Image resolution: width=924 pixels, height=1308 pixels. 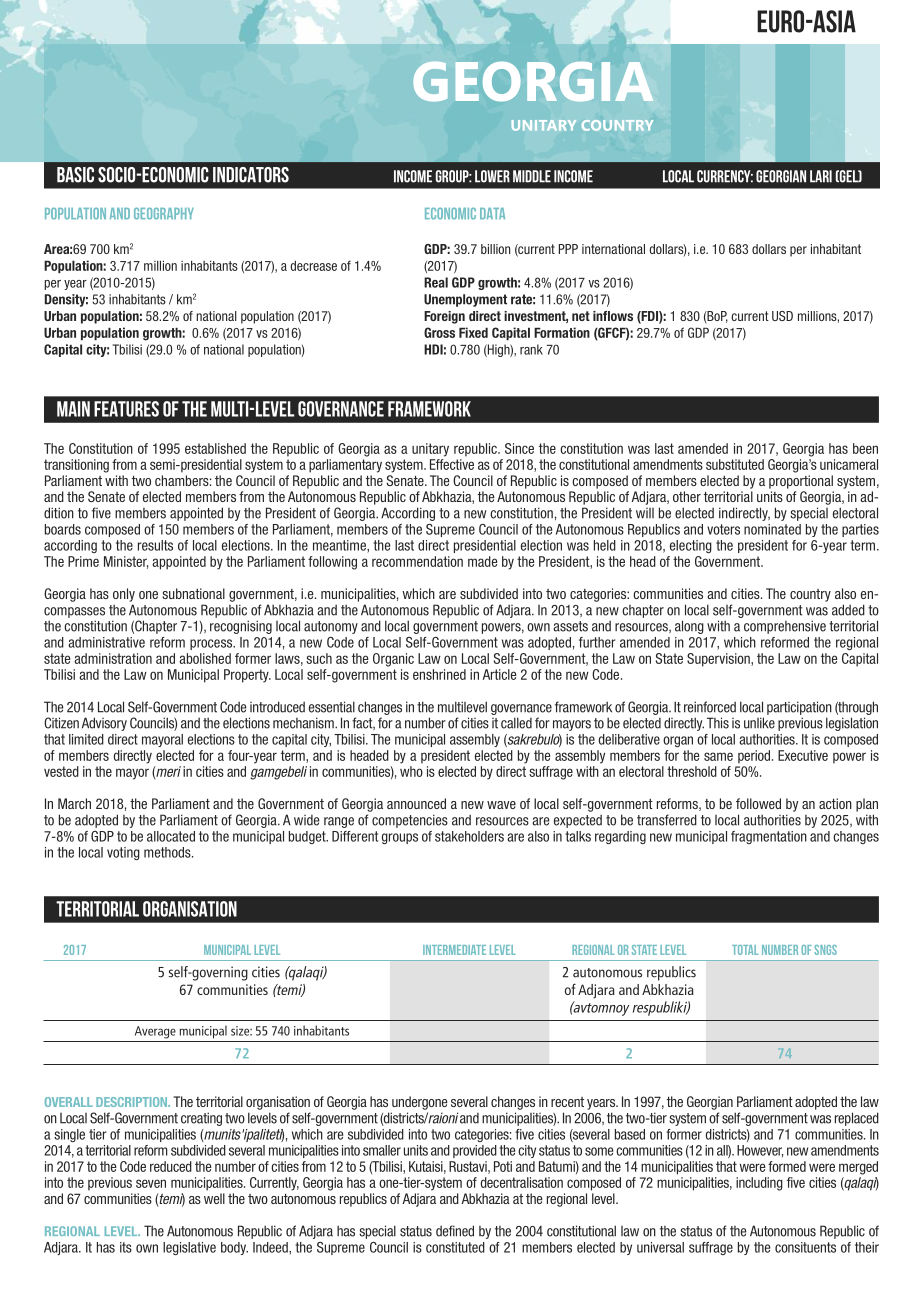 What do you see at coordinates (168, 852) in the screenshot?
I see `methods` at bounding box center [168, 852].
